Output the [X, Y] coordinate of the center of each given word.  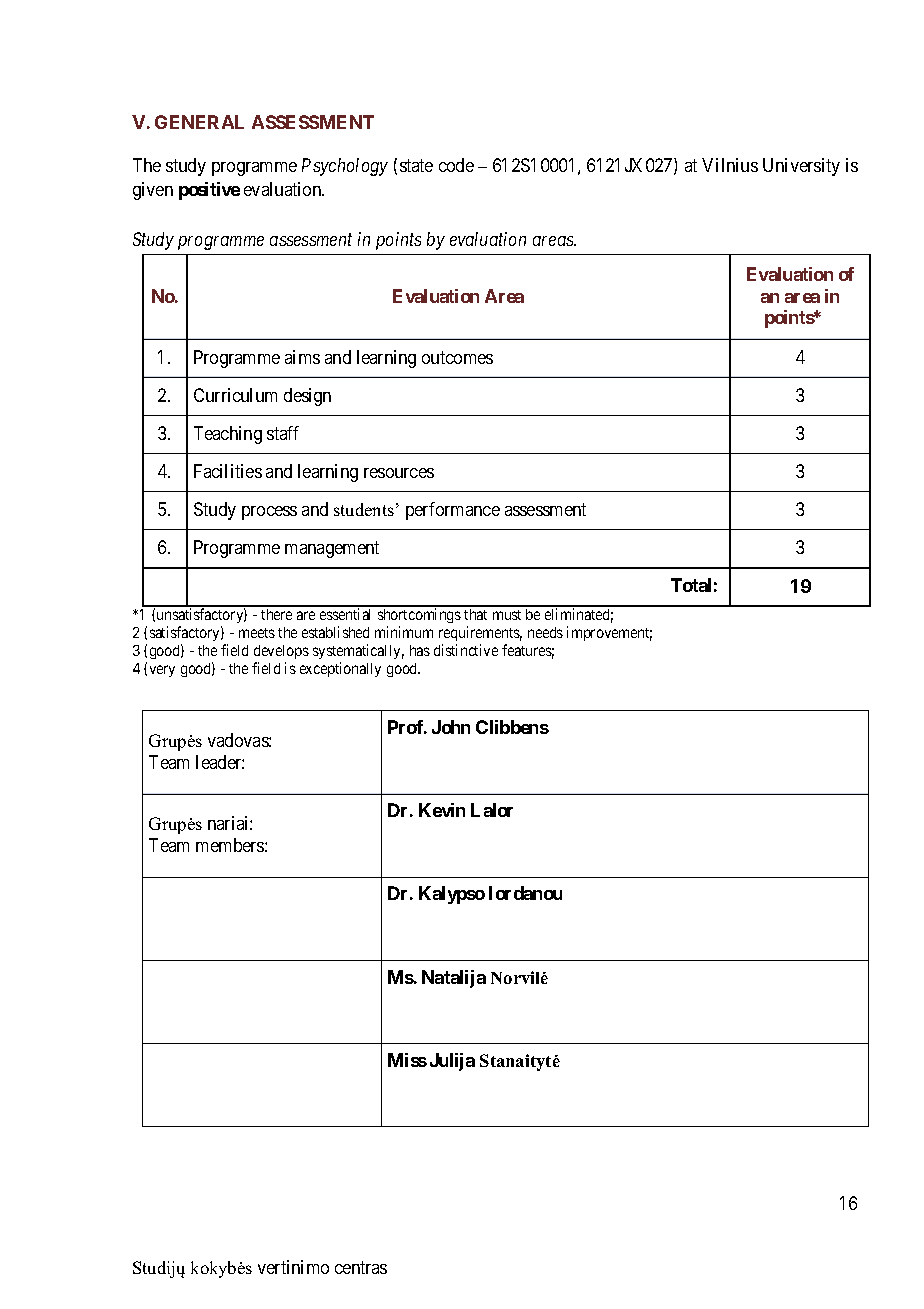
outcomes [457, 357]
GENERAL [199, 122]
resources [399, 473]
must [507, 615]
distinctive [466, 650]
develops [281, 652]
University [801, 167]
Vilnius [730, 165]
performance [453, 511]
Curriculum [235, 395]
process [269, 513]
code [456, 165]
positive [209, 191]
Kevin [442, 810]
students [364, 509]
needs [545, 632]
